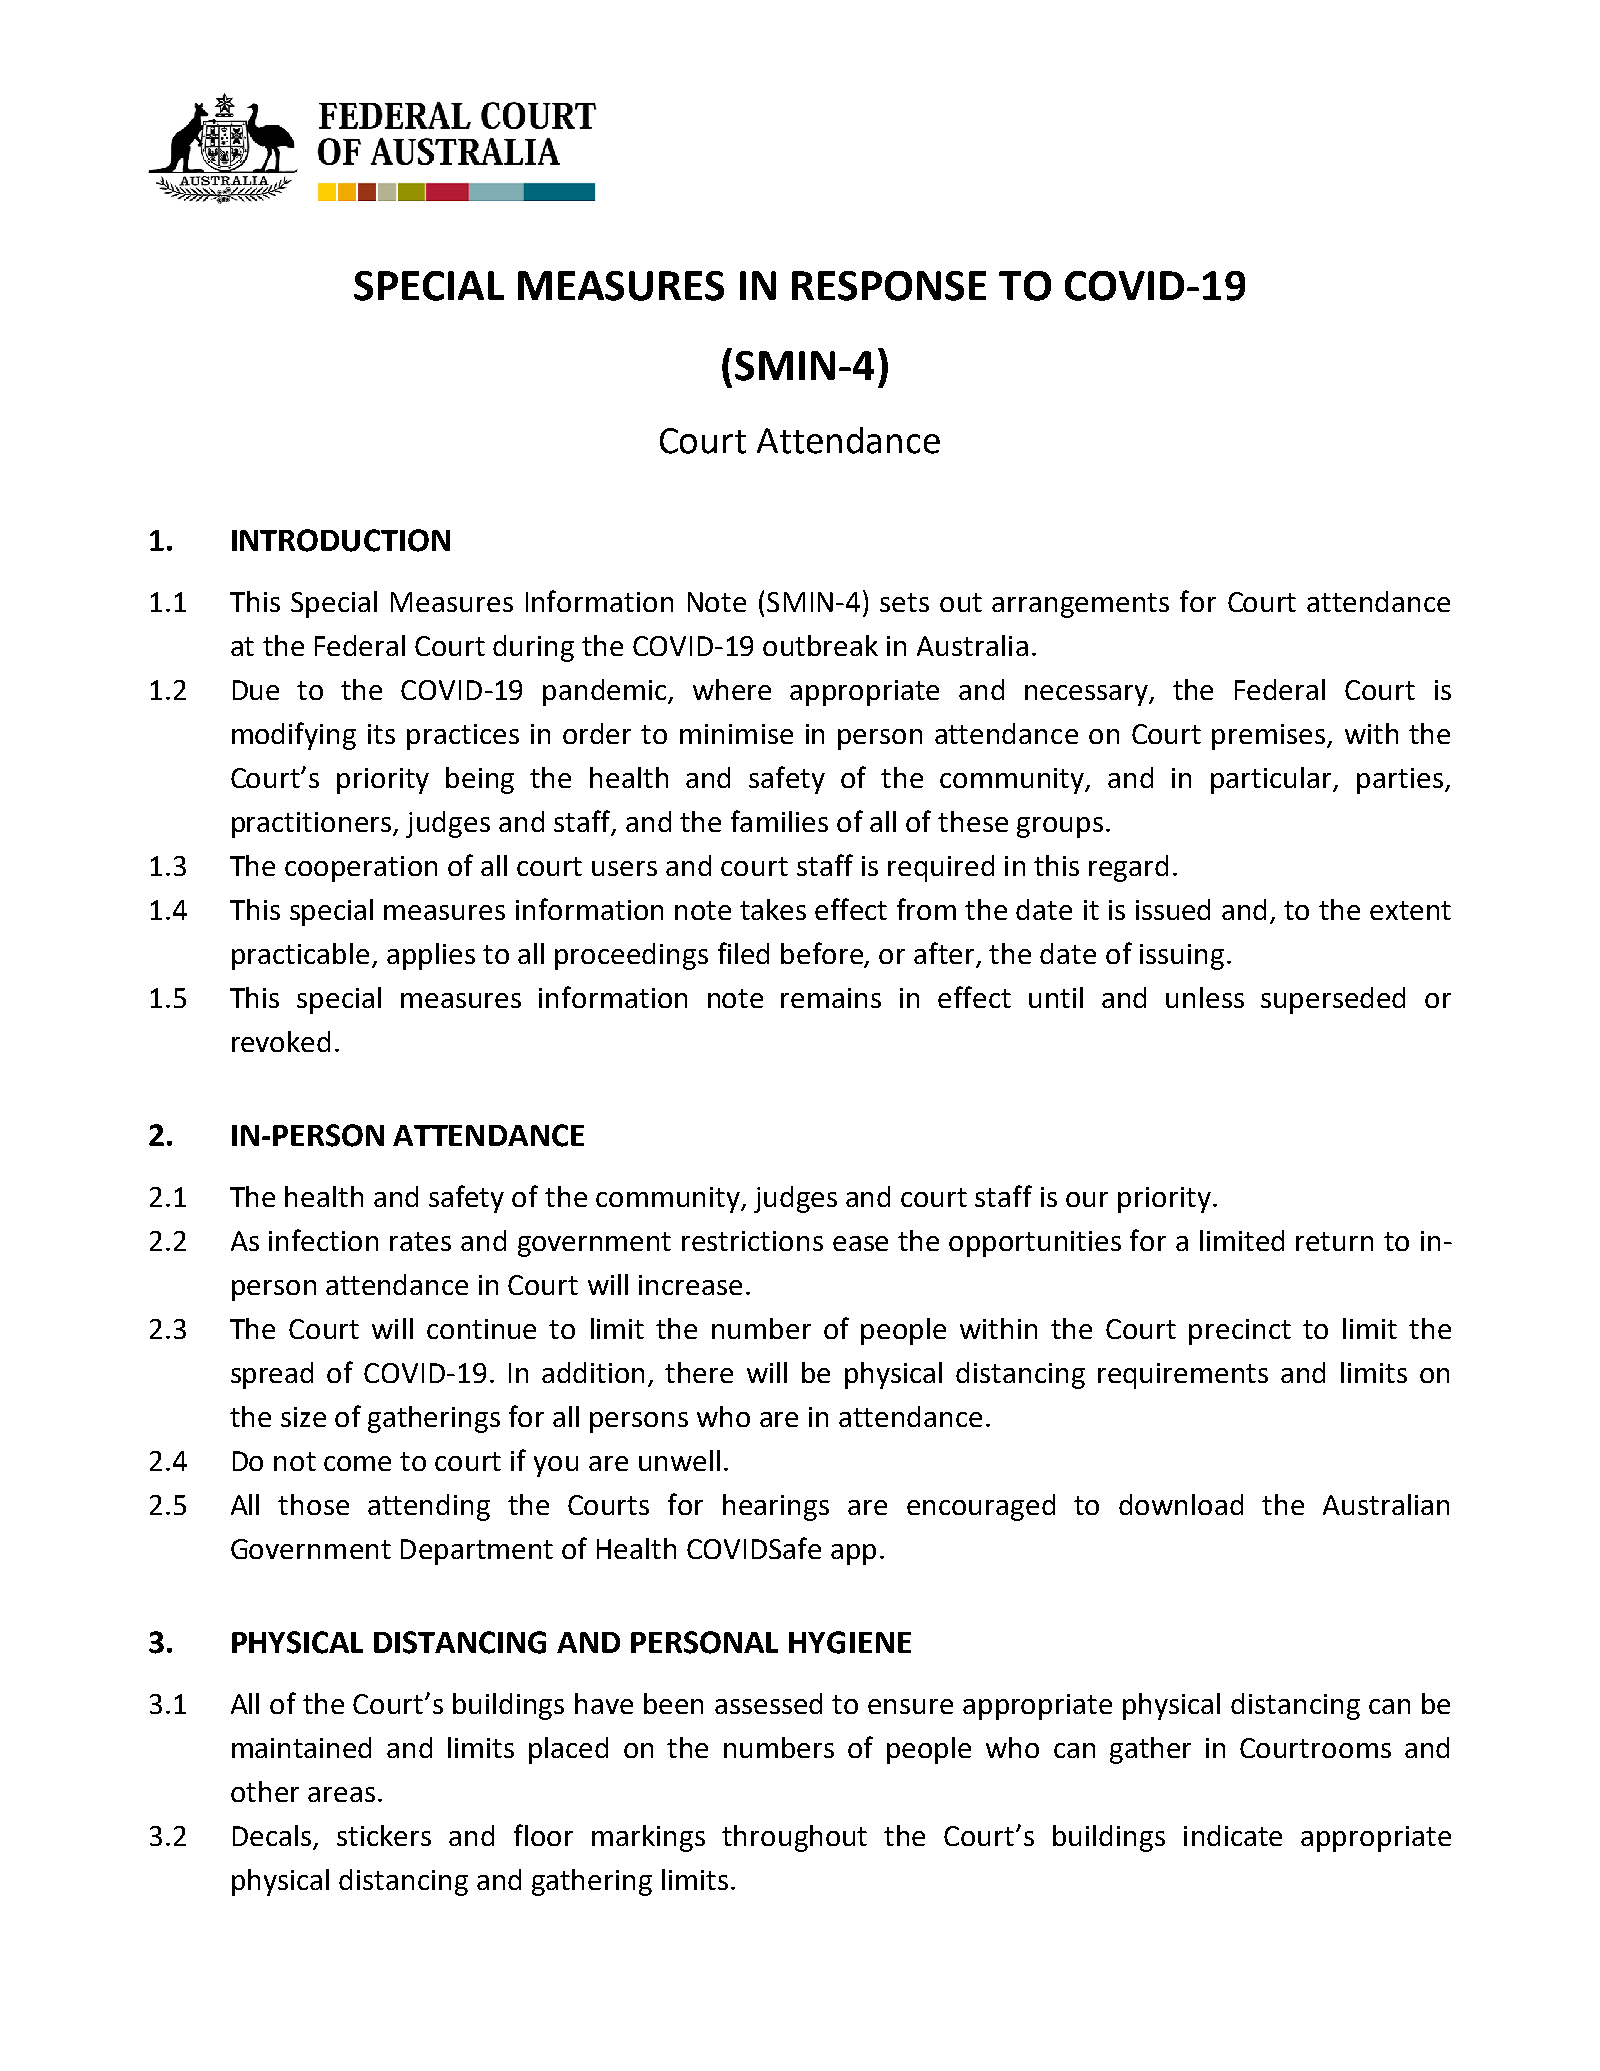  What do you see at coordinates (889, 286) in the page?
I see `RESPONSE` at bounding box center [889, 286].
